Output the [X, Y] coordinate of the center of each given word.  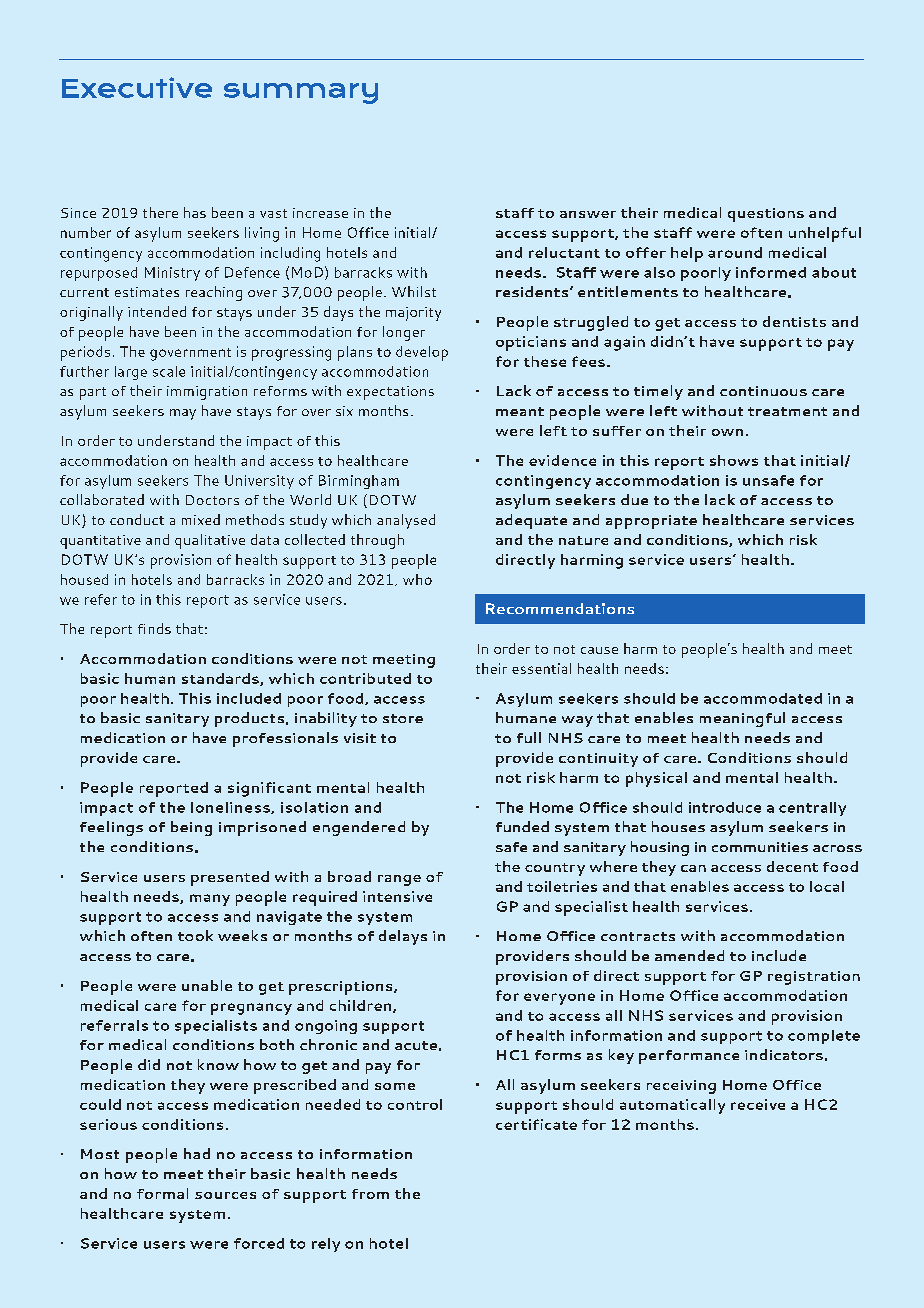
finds [154, 628]
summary [301, 93]
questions [766, 215]
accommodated [763, 698]
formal [162, 1193]
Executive [137, 87]
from [370, 1194]
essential [541, 668]
